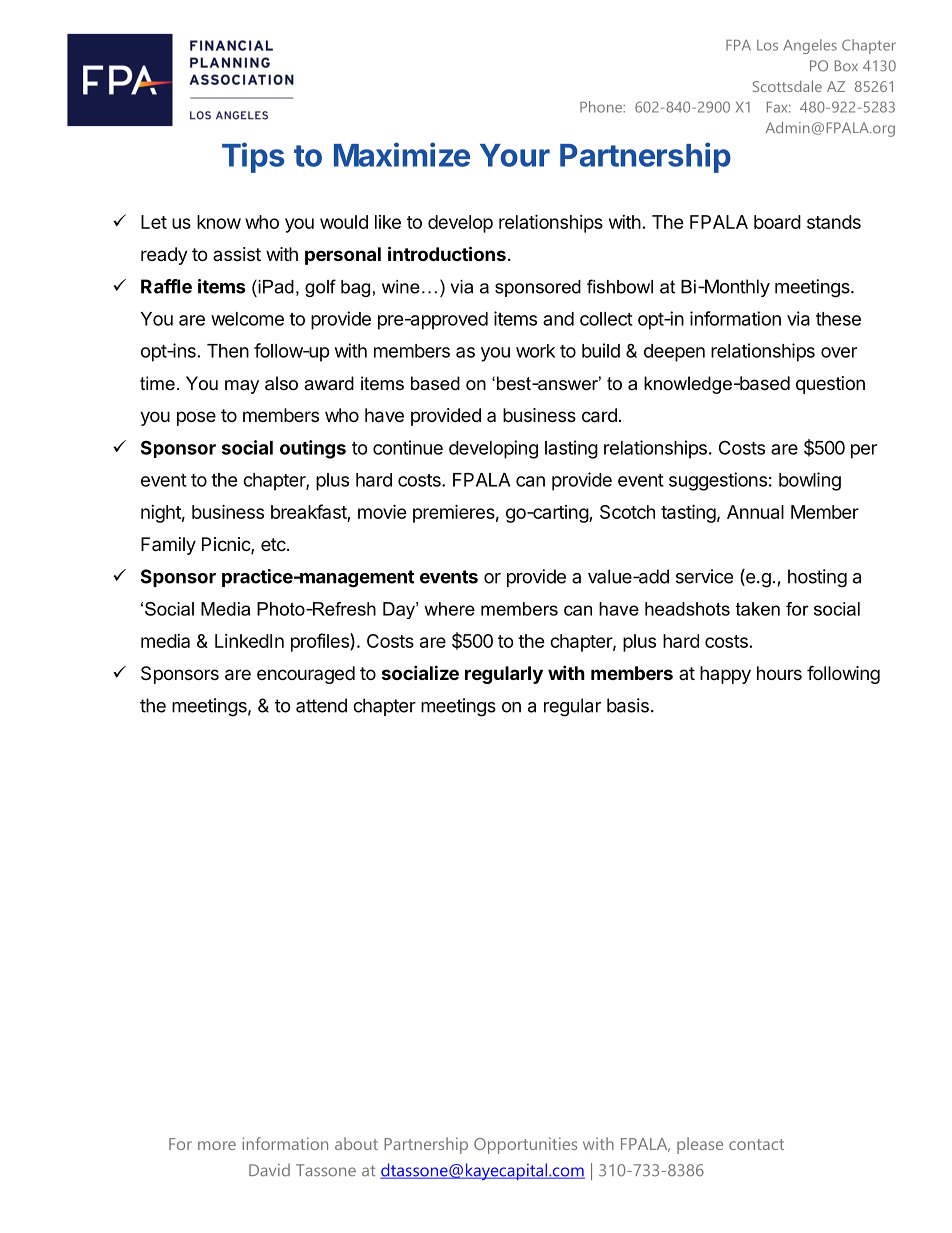 This image has width=952, height=1233. I want to click on where, so click(449, 609).
